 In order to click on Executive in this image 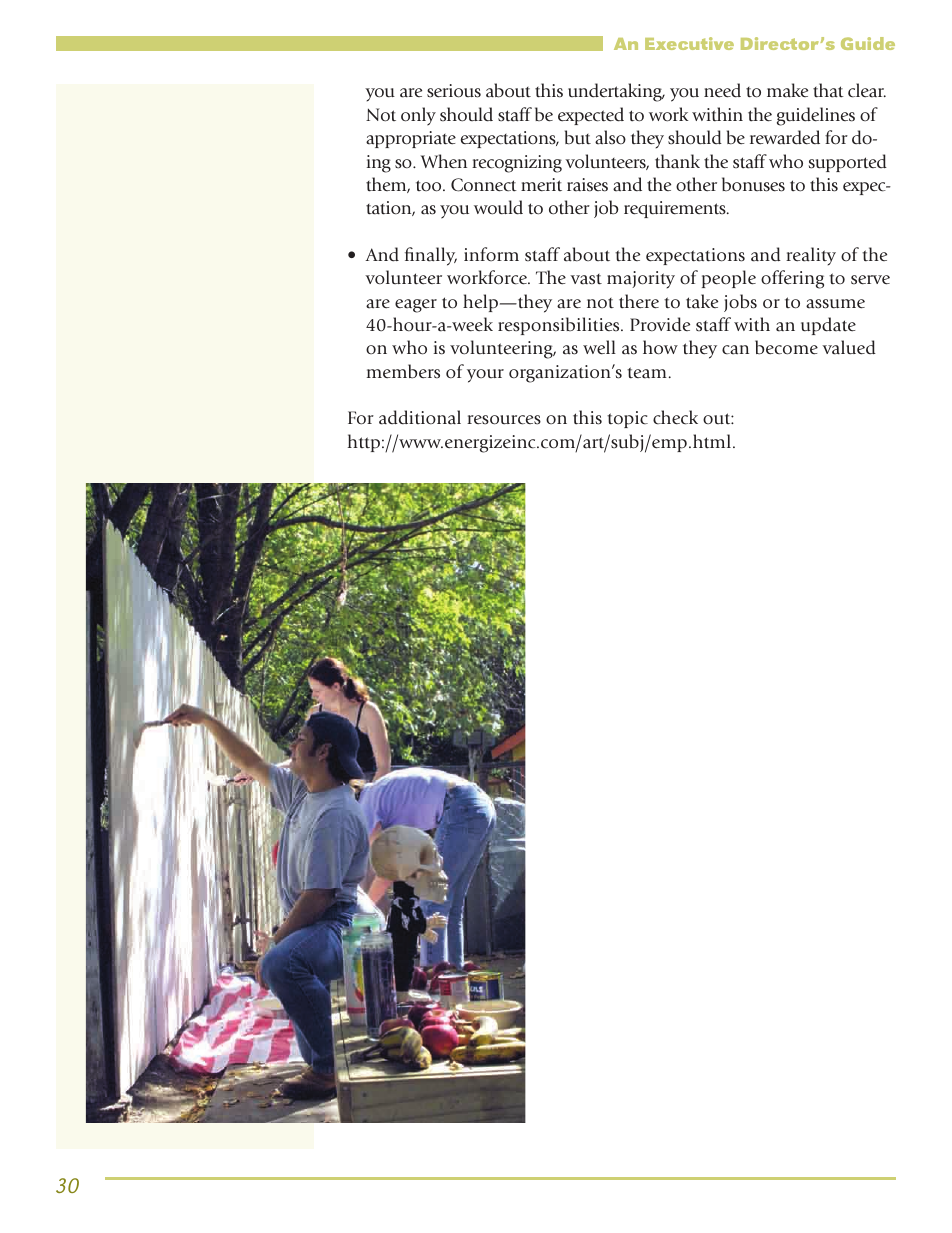, I will do `click(689, 43)`.
